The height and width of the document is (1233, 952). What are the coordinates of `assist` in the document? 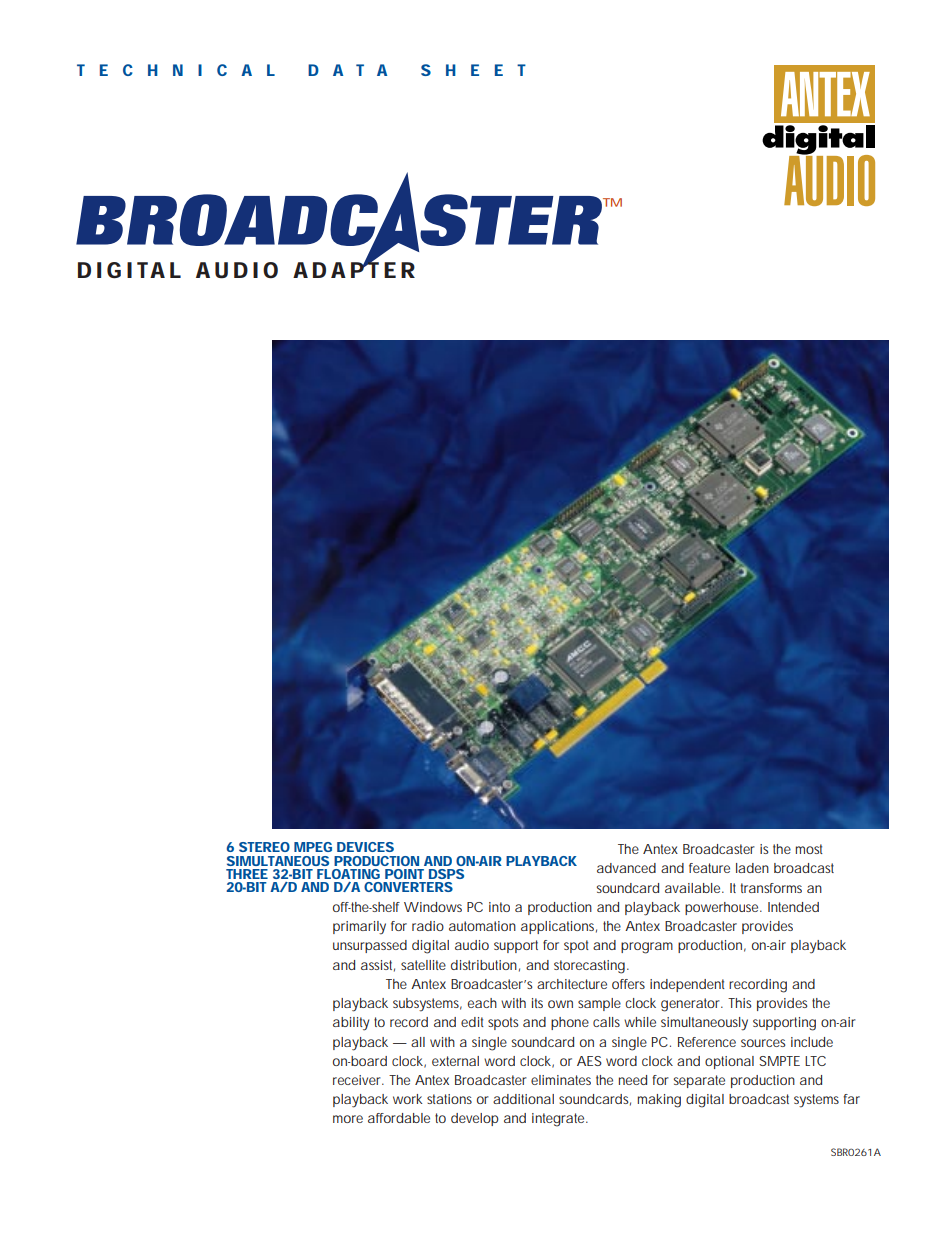 It's located at (378, 966).
